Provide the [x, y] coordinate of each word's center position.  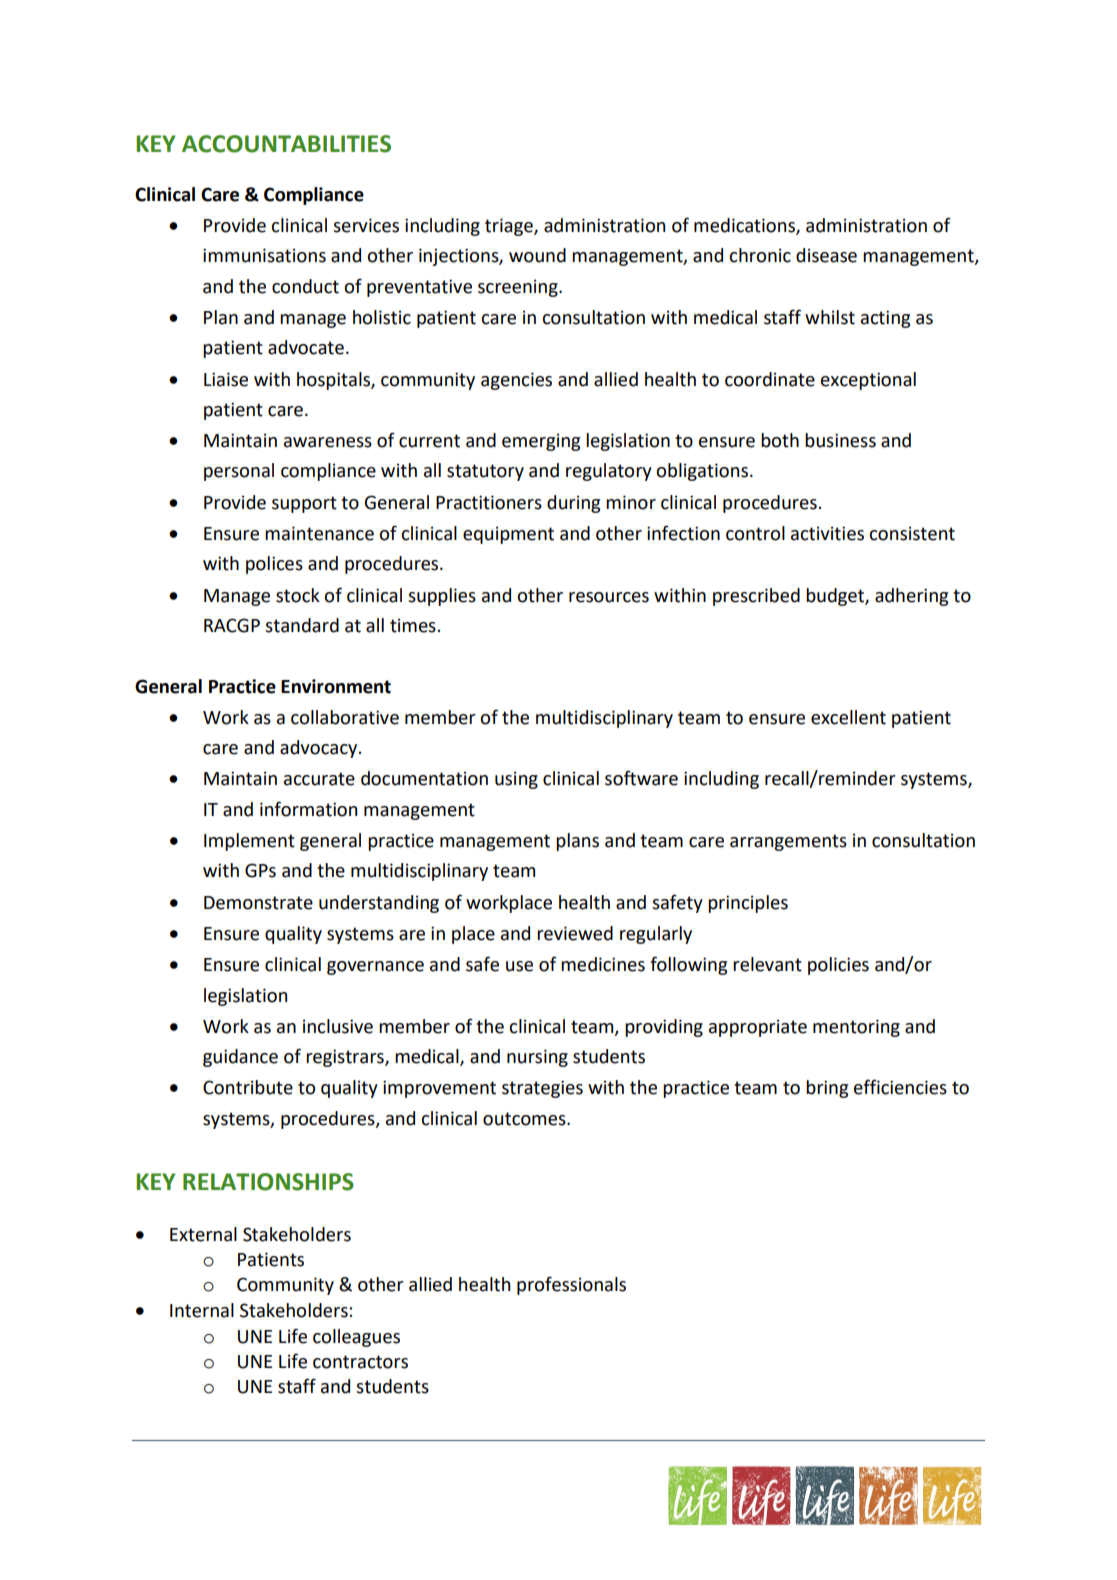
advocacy [320, 749]
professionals [571, 1285]
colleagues [356, 1338]
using [516, 780]
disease [826, 255]
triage [510, 227]
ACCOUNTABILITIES [286, 144]
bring [827, 1089]
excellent [848, 717]
